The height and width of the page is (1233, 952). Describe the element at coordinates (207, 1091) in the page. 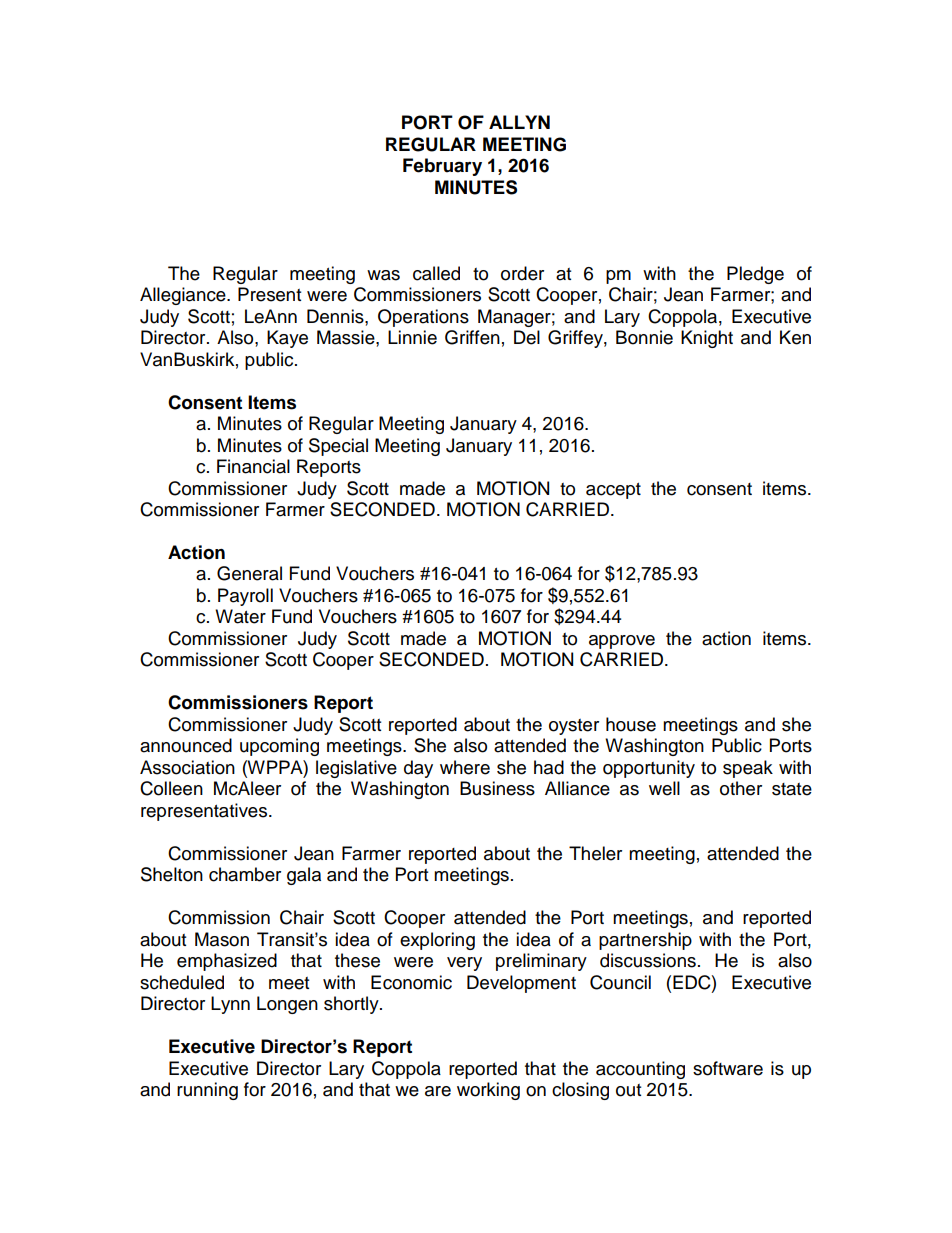

I see `running` at that location.
